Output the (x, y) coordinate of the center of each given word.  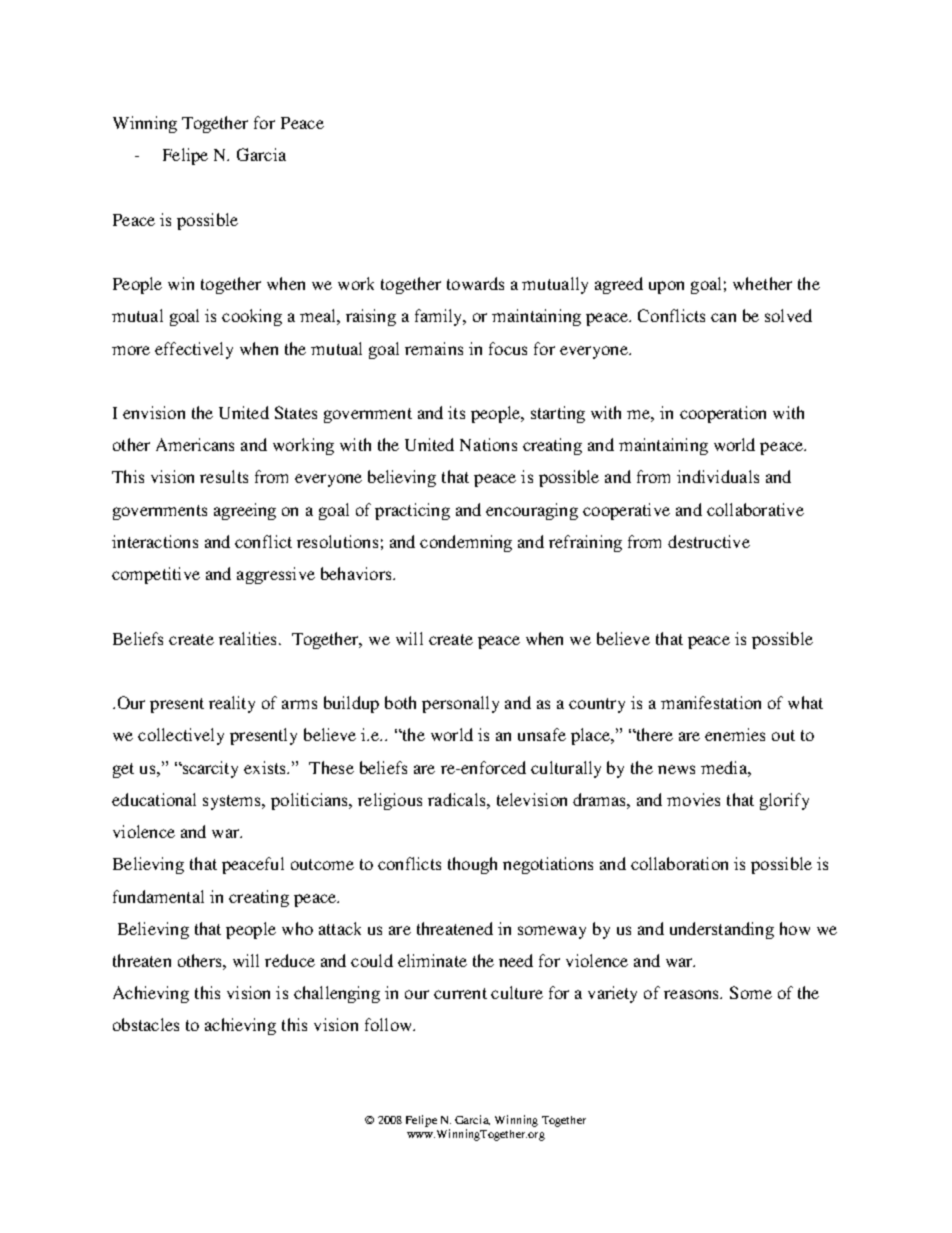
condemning (466, 543)
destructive (709, 541)
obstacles (146, 1024)
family (440, 317)
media (725, 767)
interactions (155, 541)
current (460, 993)
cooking (252, 317)
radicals (458, 799)
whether (762, 283)
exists (266, 767)
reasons (693, 994)
